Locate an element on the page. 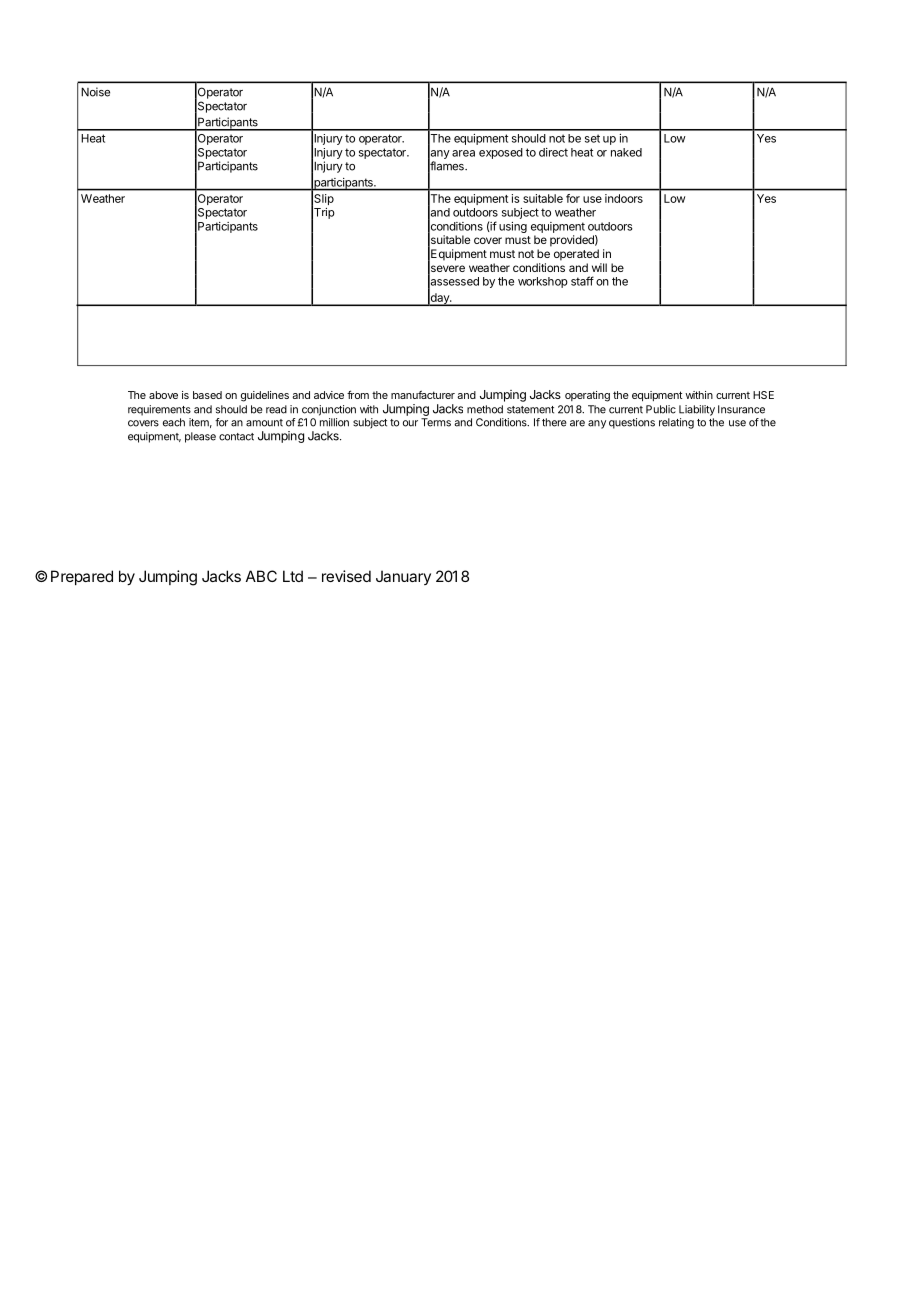 This document has width=924, height=1308. Noise is located at coordinates (95, 92).
